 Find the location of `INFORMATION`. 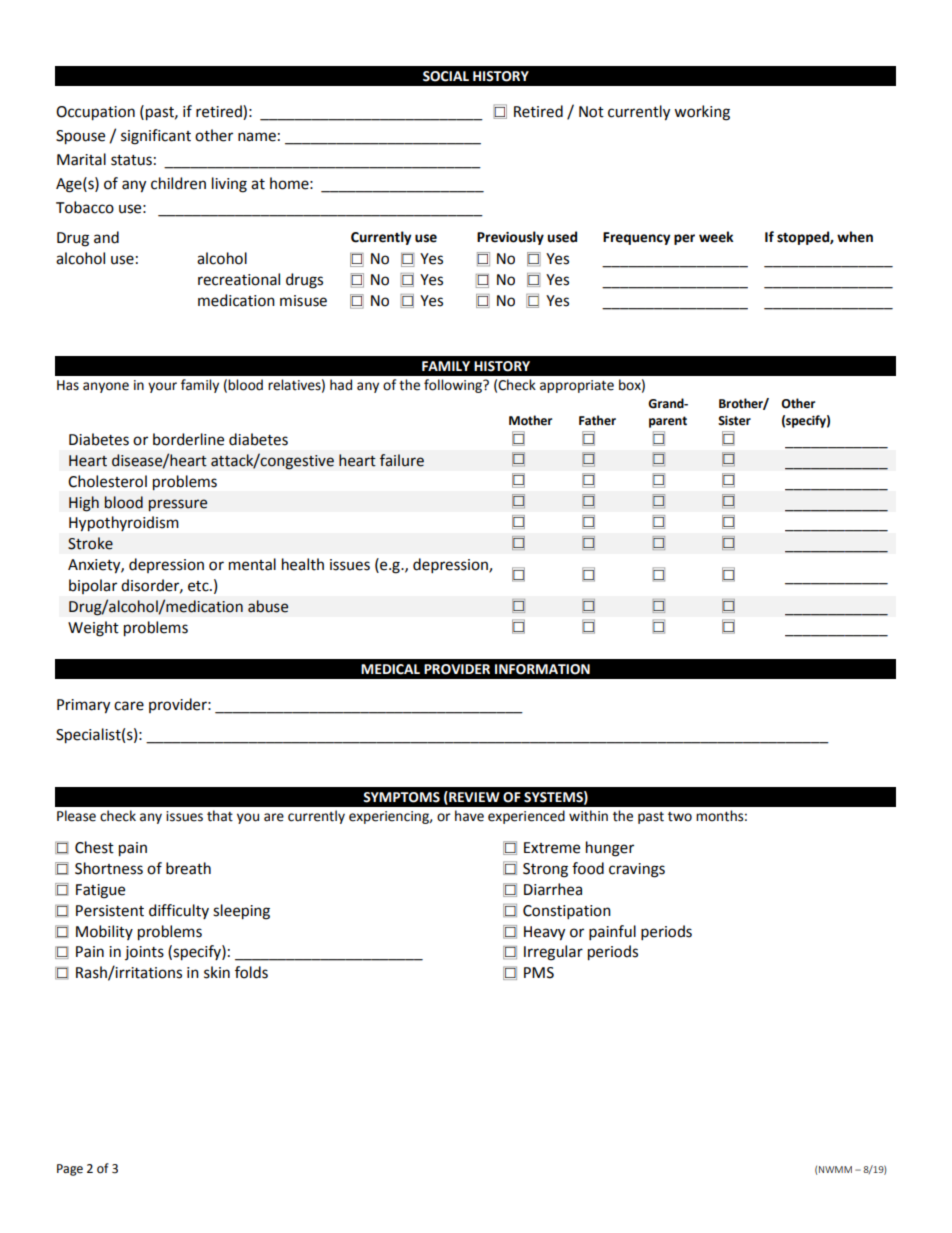

INFORMATION is located at coordinates (542, 669).
